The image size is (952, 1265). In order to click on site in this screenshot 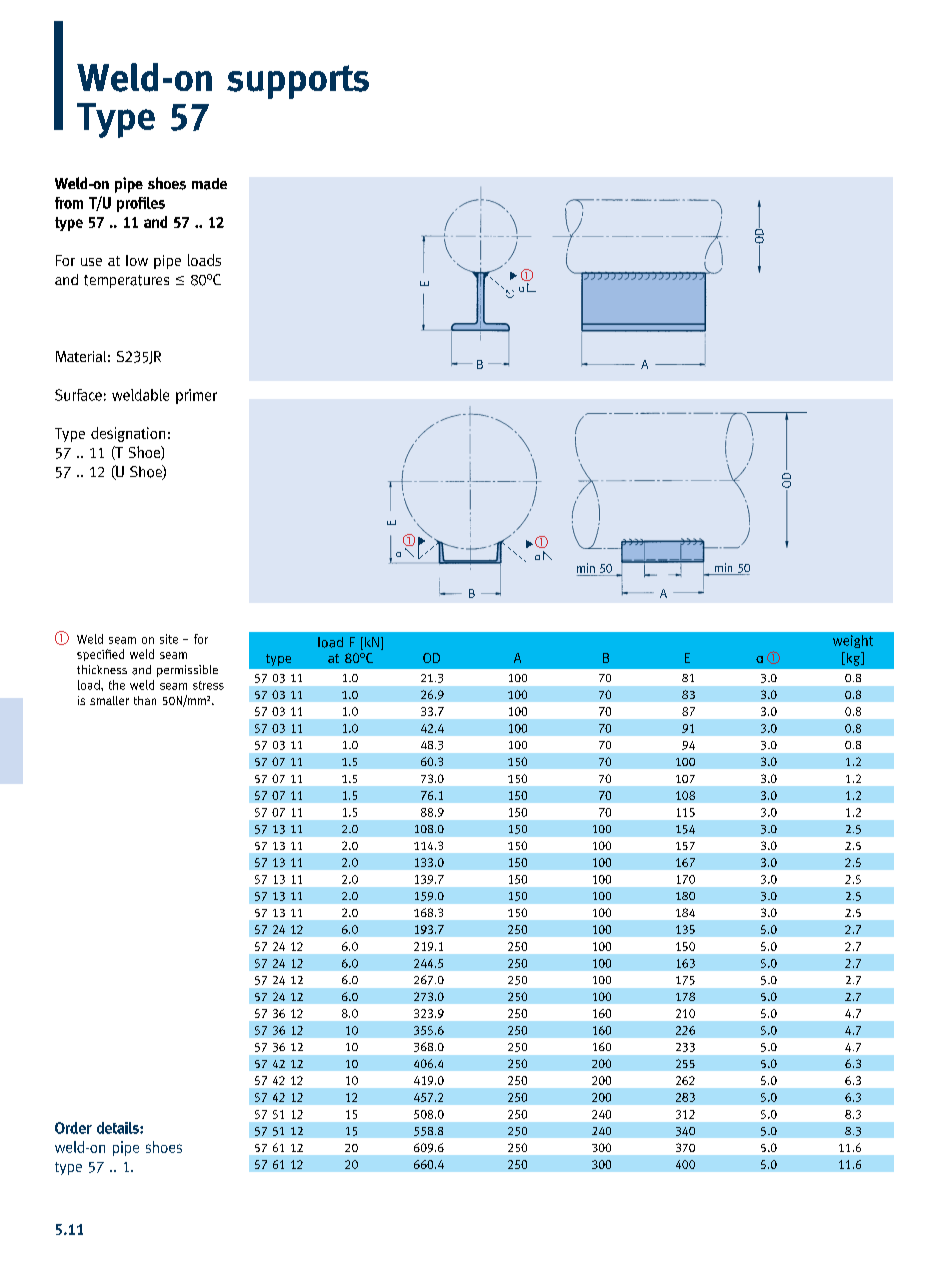, I will do `click(169, 639)`.
